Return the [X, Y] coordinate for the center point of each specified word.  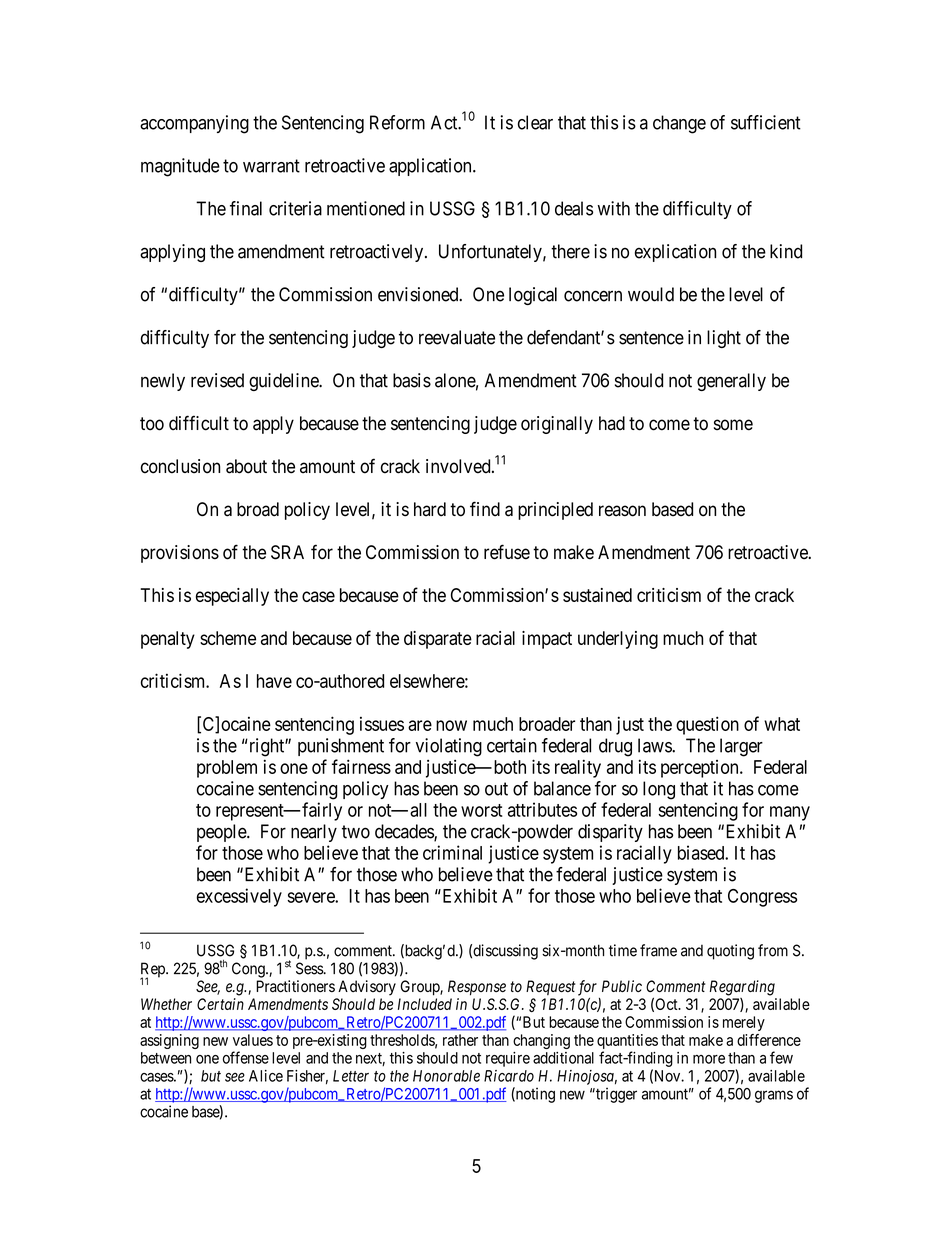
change [679, 124]
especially [232, 597]
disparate [438, 640]
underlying [618, 640]
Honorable [446, 1076]
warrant [271, 166]
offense [246, 1057]
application [431, 167]
